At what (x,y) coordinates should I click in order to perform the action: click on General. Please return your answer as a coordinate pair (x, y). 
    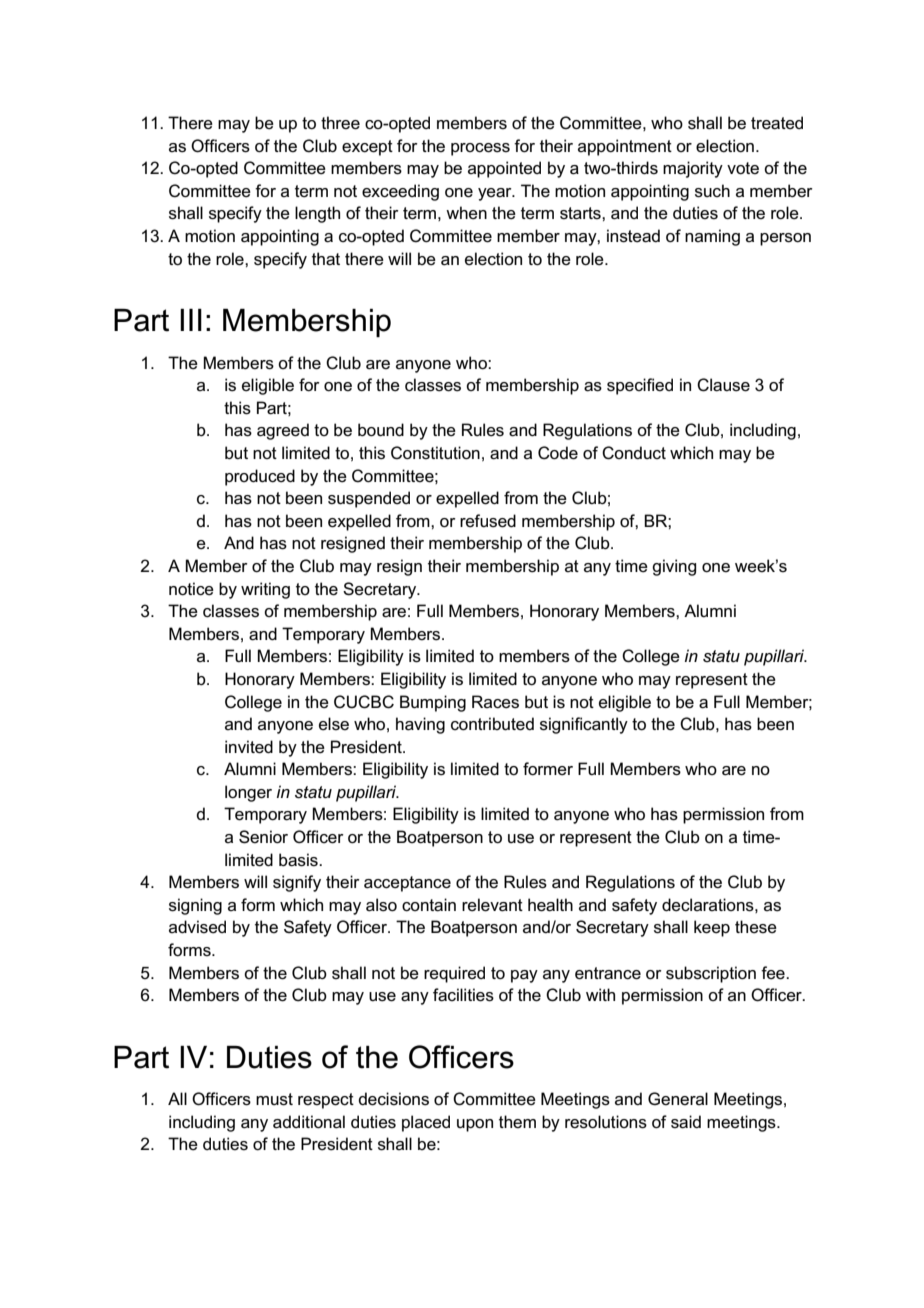
    Looking at the image, I should click on (678, 1098).
